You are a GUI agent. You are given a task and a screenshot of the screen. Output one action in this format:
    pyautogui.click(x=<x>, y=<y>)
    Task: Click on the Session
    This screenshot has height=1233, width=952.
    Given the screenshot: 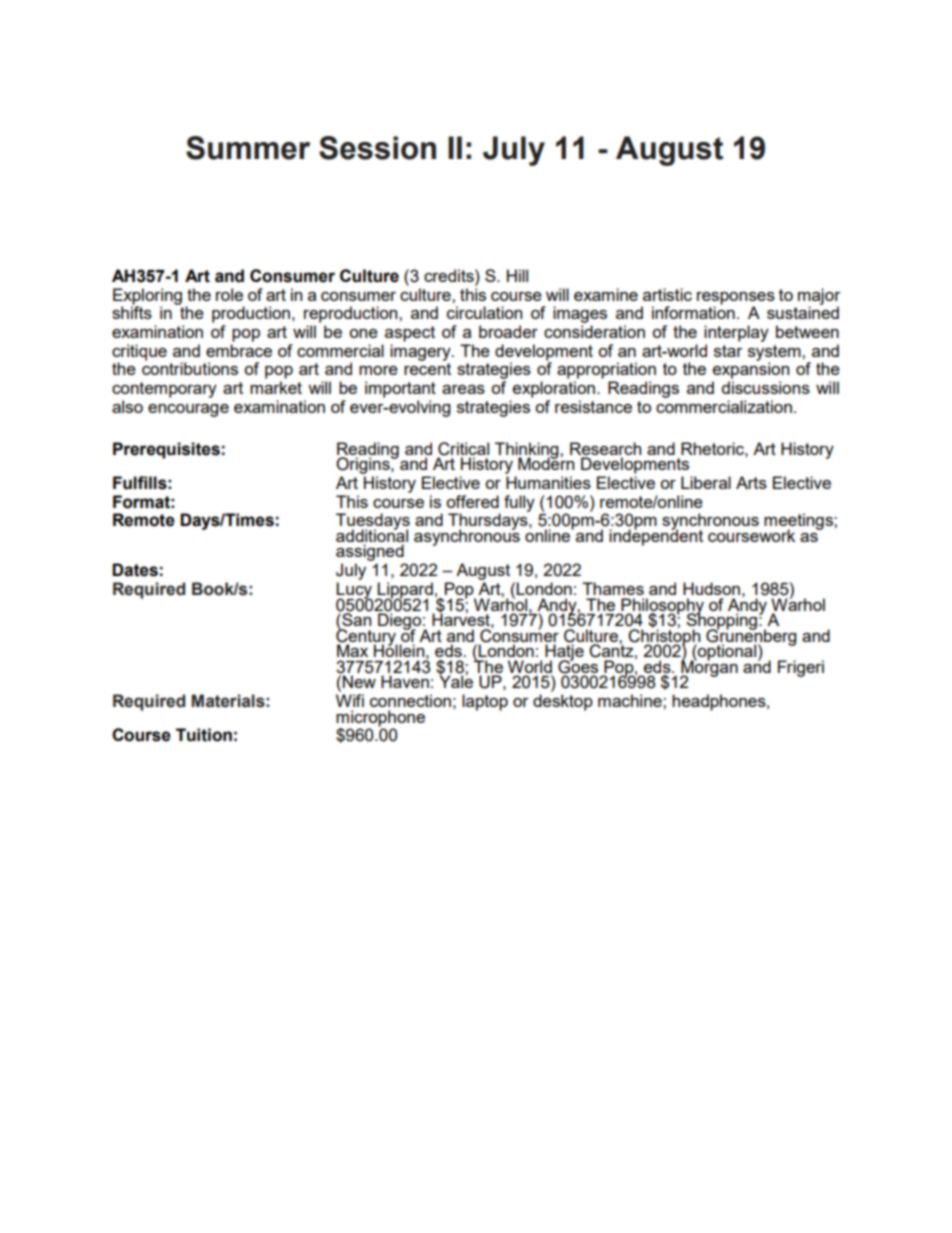 What is the action you would take?
    pyautogui.click(x=377, y=148)
